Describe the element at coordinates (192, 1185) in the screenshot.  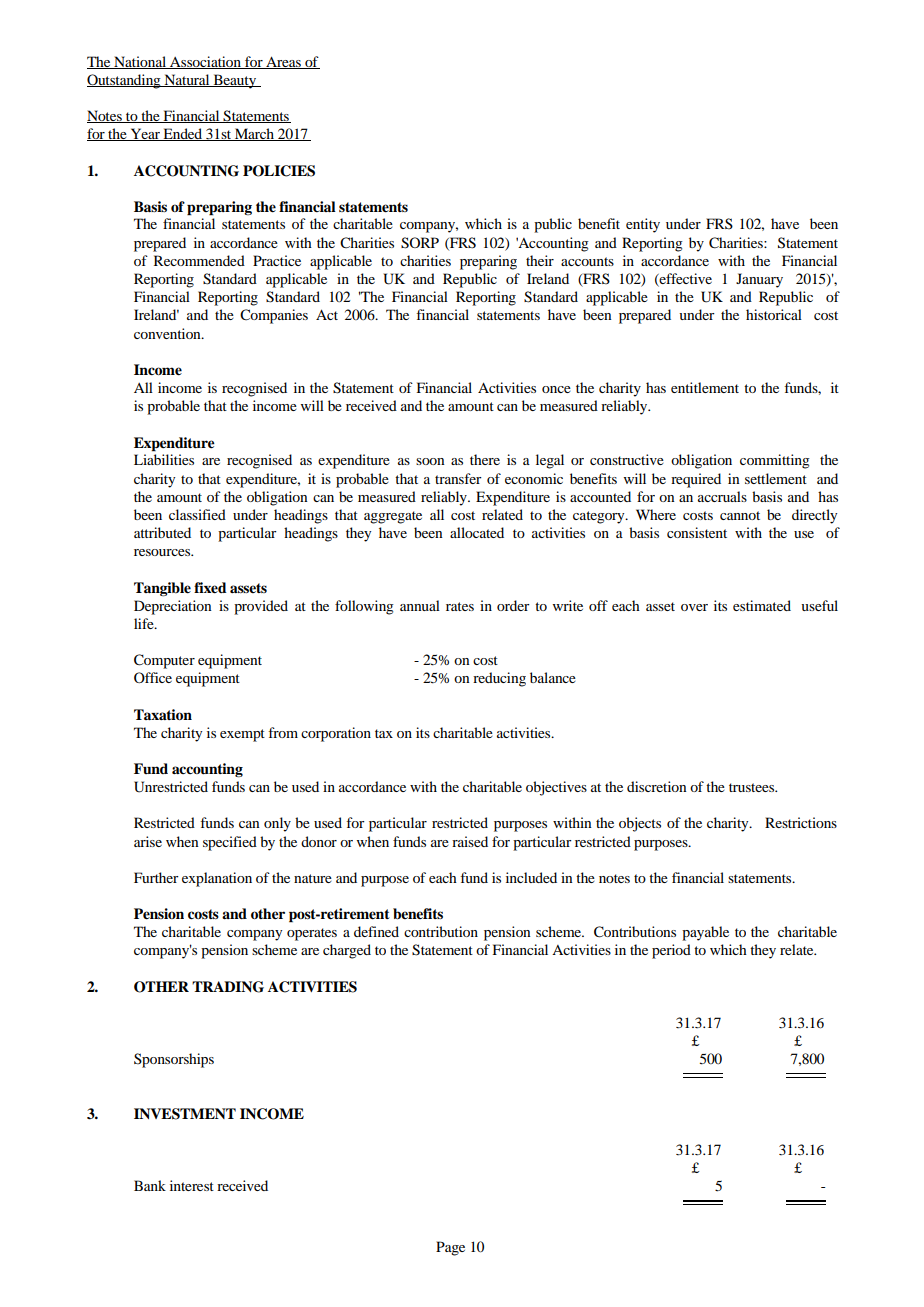
I see `interest` at that location.
